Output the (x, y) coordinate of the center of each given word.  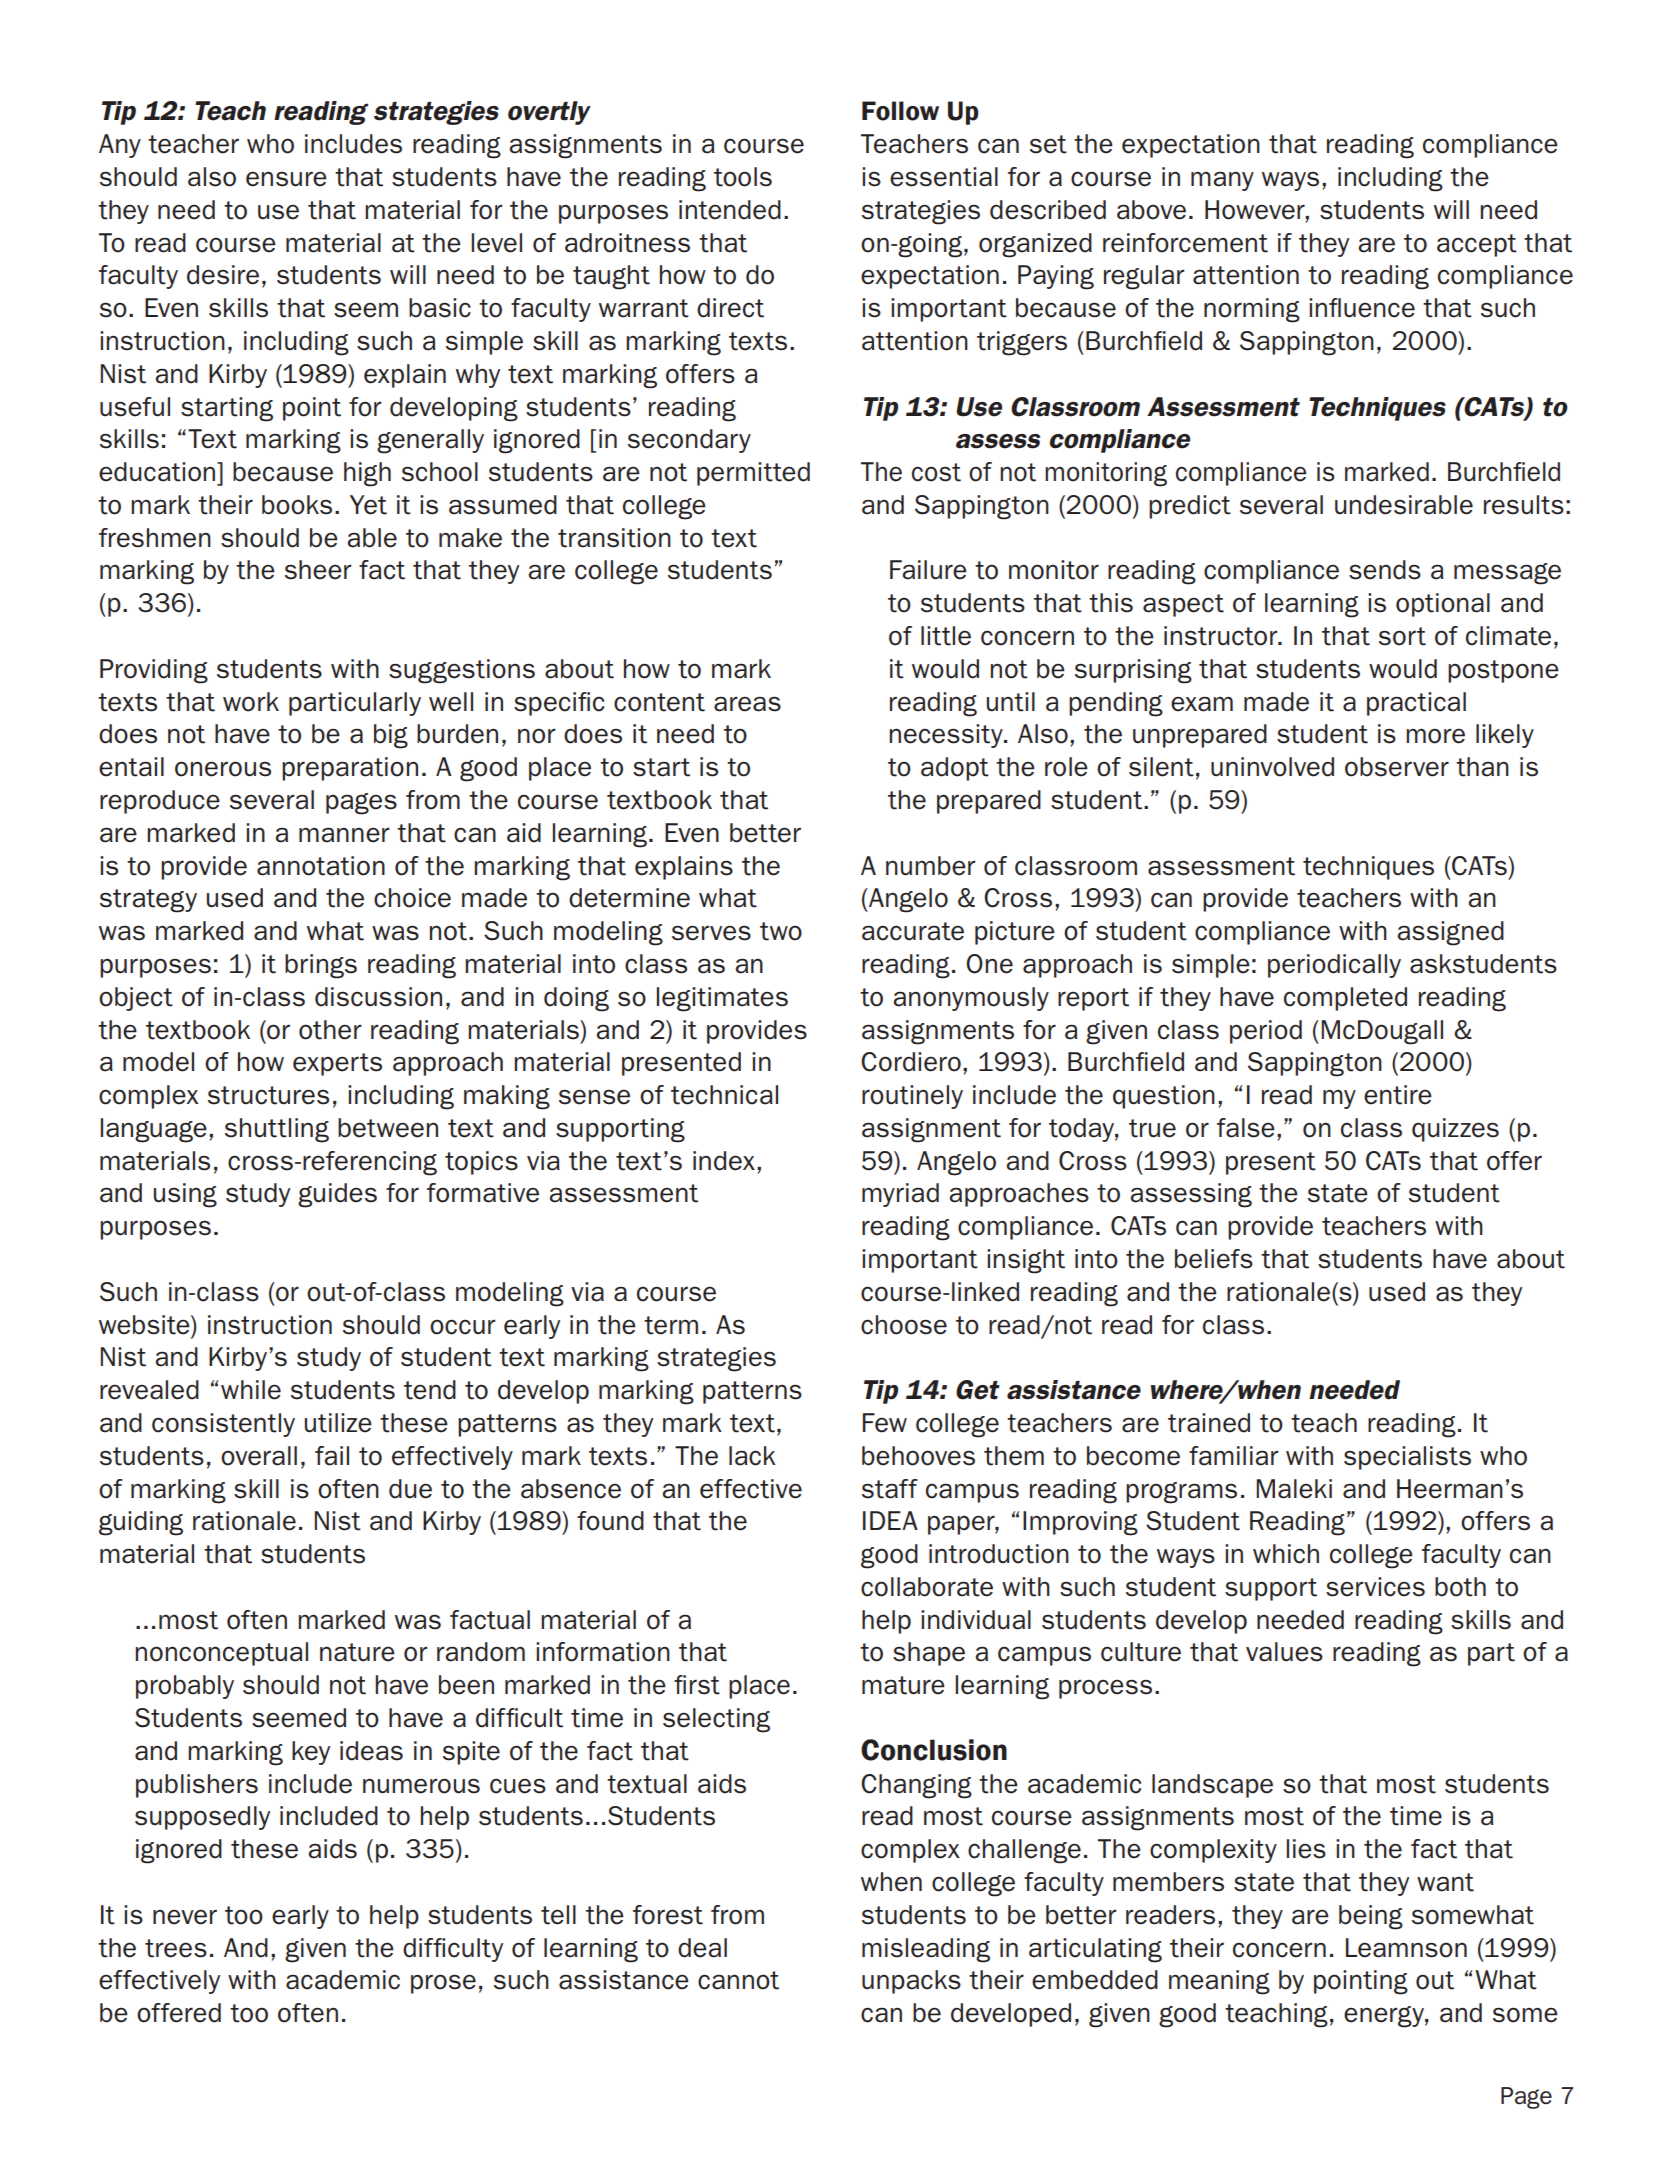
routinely (912, 1097)
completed (1345, 999)
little (946, 636)
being (1371, 1917)
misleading (926, 1950)
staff (890, 1489)
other (330, 1030)
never (185, 1917)
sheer (318, 570)
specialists (1407, 1458)
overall (259, 1456)
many (1222, 181)
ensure (286, 179)
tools (743, 177)
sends (1385, 570)
